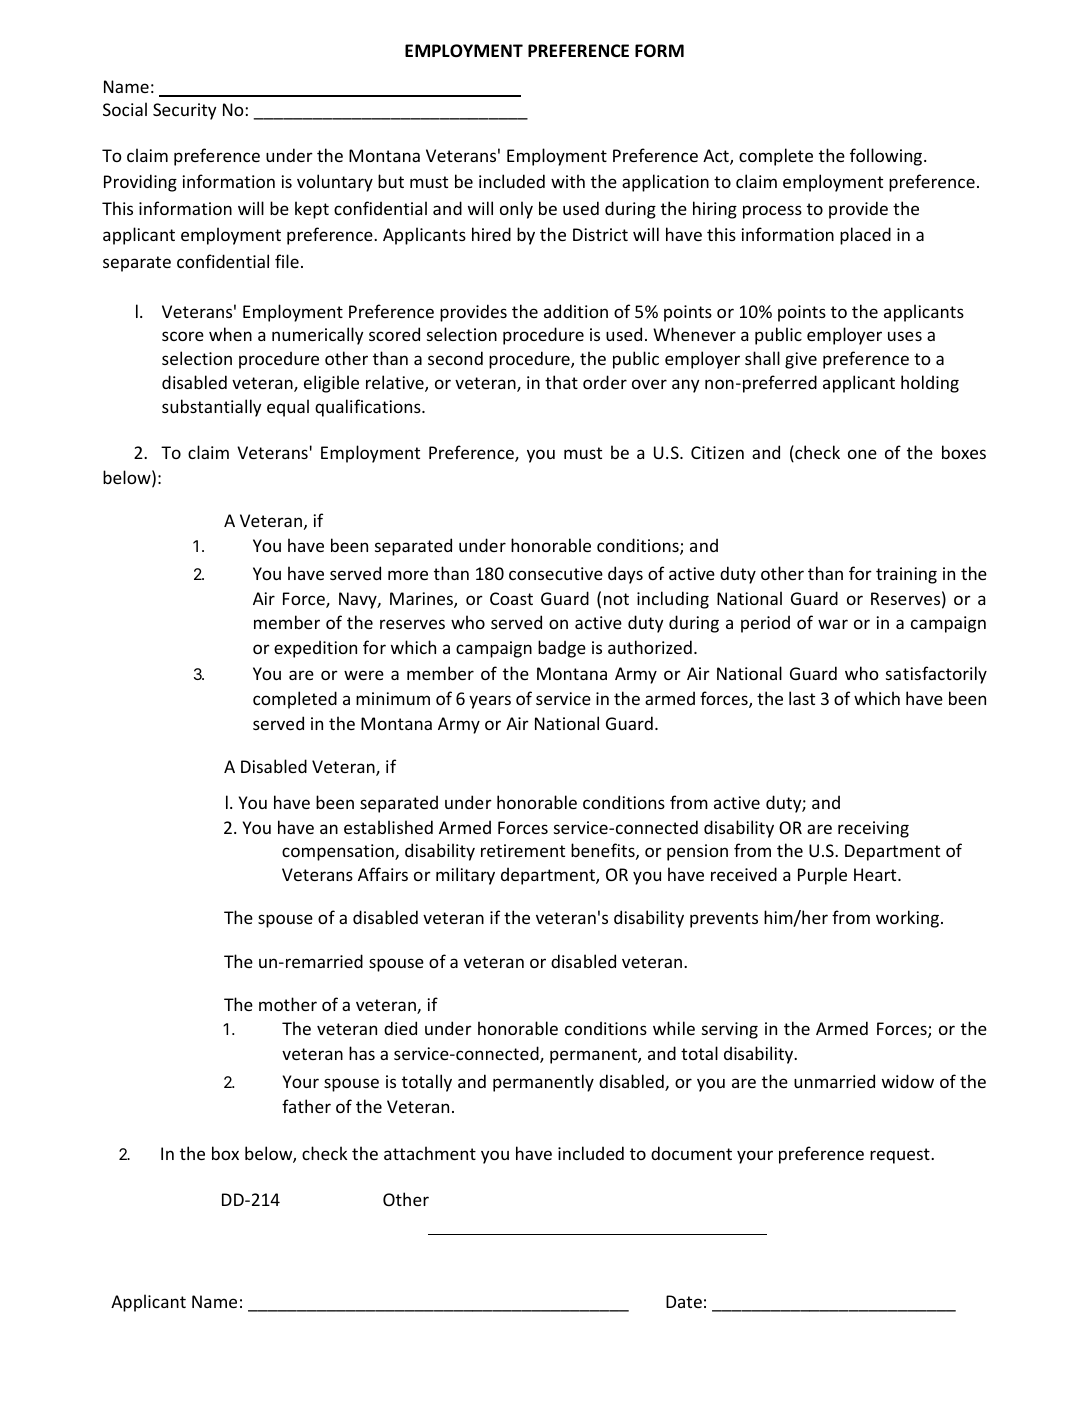 The width and height of the document is (1090, 1411). Describe the element at coordinates (568, 181) in the document. I see `with` at that location.
